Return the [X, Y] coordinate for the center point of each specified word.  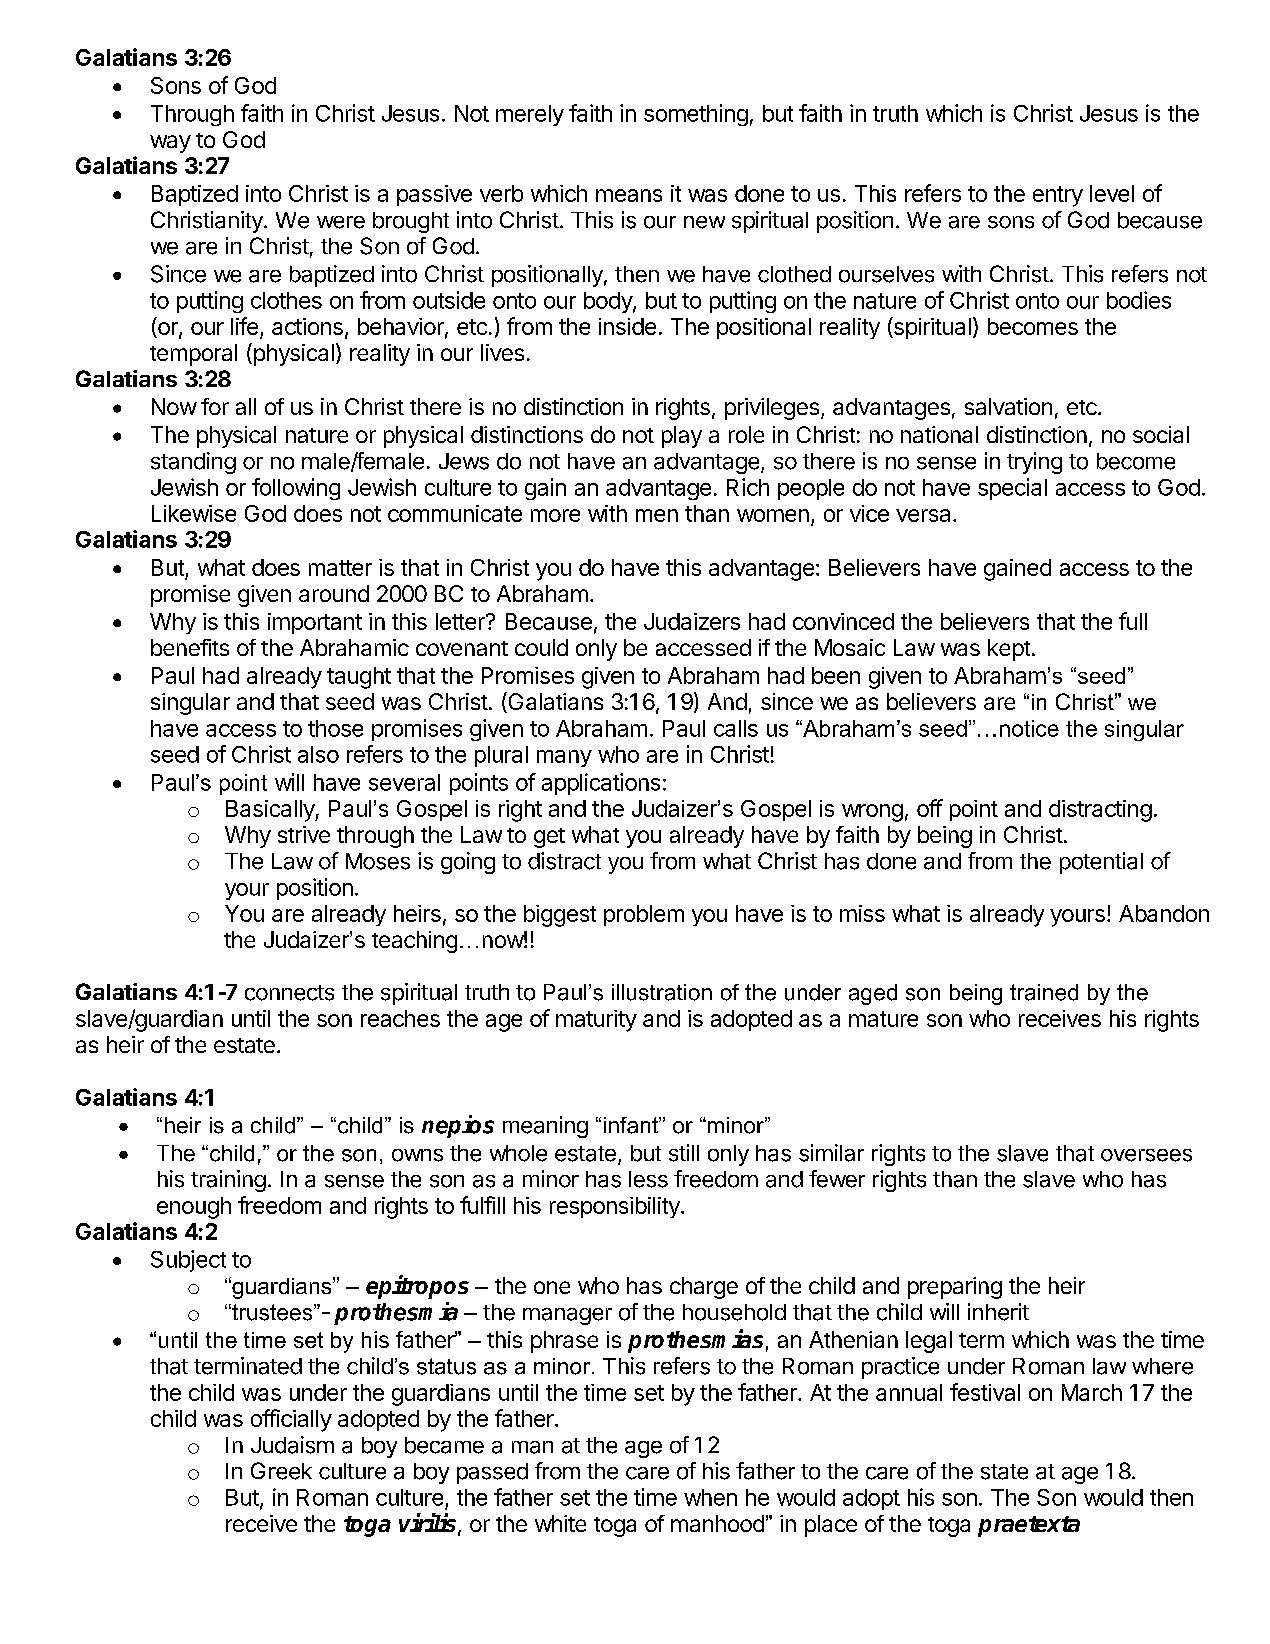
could [541, 647]
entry [1058, 196]
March [1092, 1392]
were [341, 222]
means [629, 195]
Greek [281, 1471]
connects [289, 993]
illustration [662, 992]
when [710, 1497]
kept [1009, 650]
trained [1044, 992]
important [315, 623]
